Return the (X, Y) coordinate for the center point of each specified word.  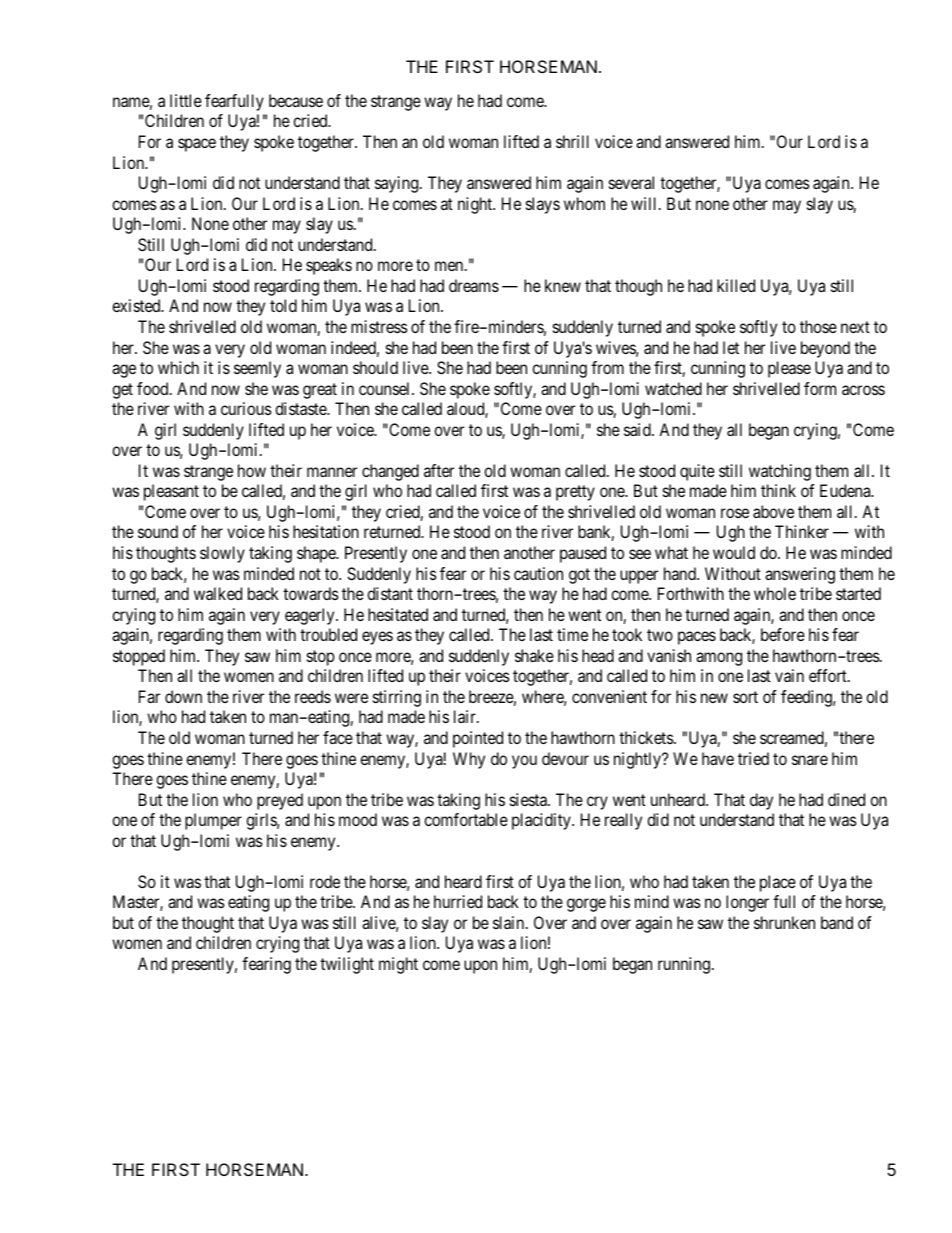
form (820, 388)
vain (789, 675)
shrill (572, 141)
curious (246, 408)
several (631, 182)
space (197, 145)
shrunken (784, 922)
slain (510, 922)
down (183, 696)
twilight (347, 965)
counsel (386, 388)
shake (534, 655)
